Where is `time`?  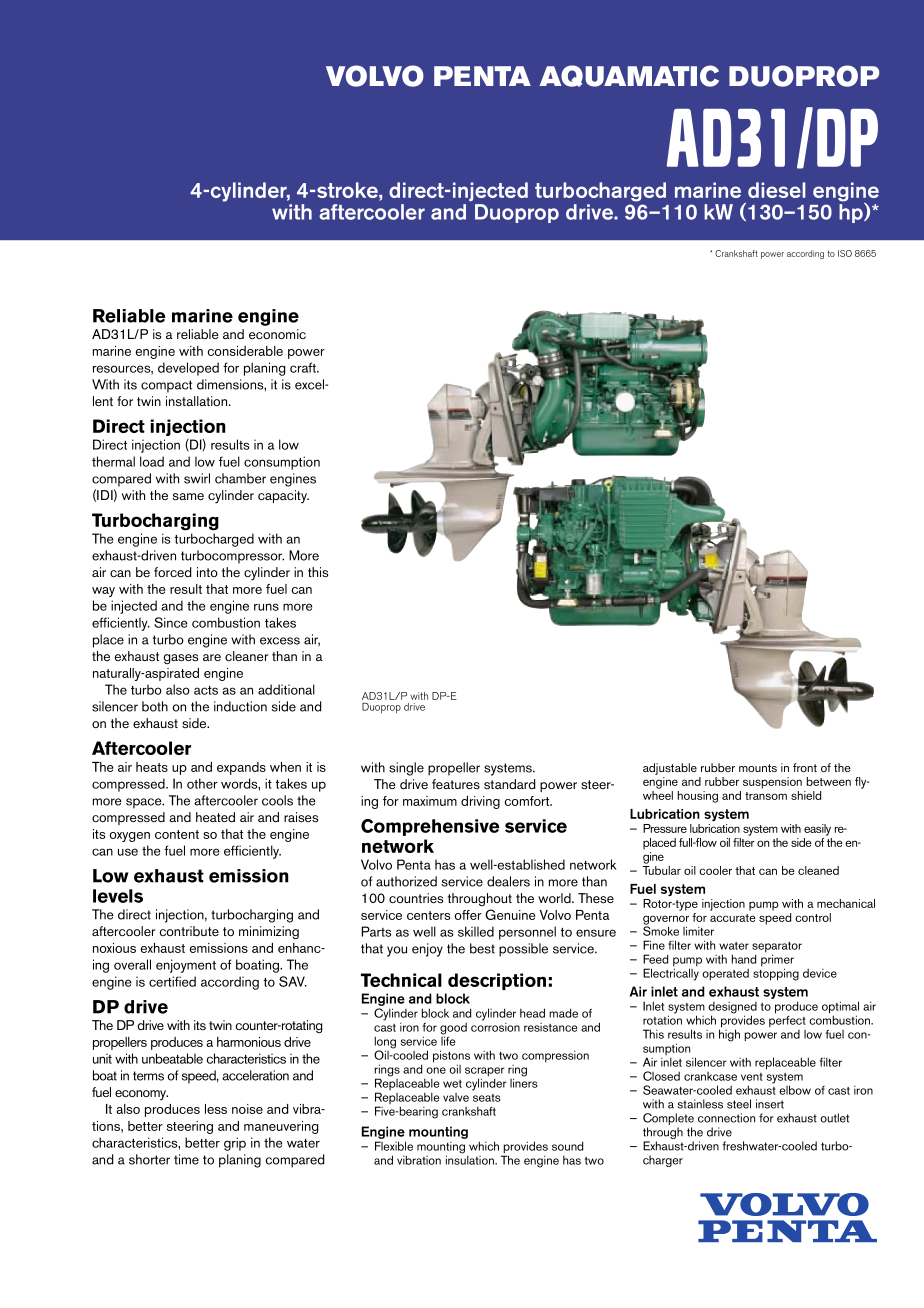 time is located at coordinates (186, 1159).
